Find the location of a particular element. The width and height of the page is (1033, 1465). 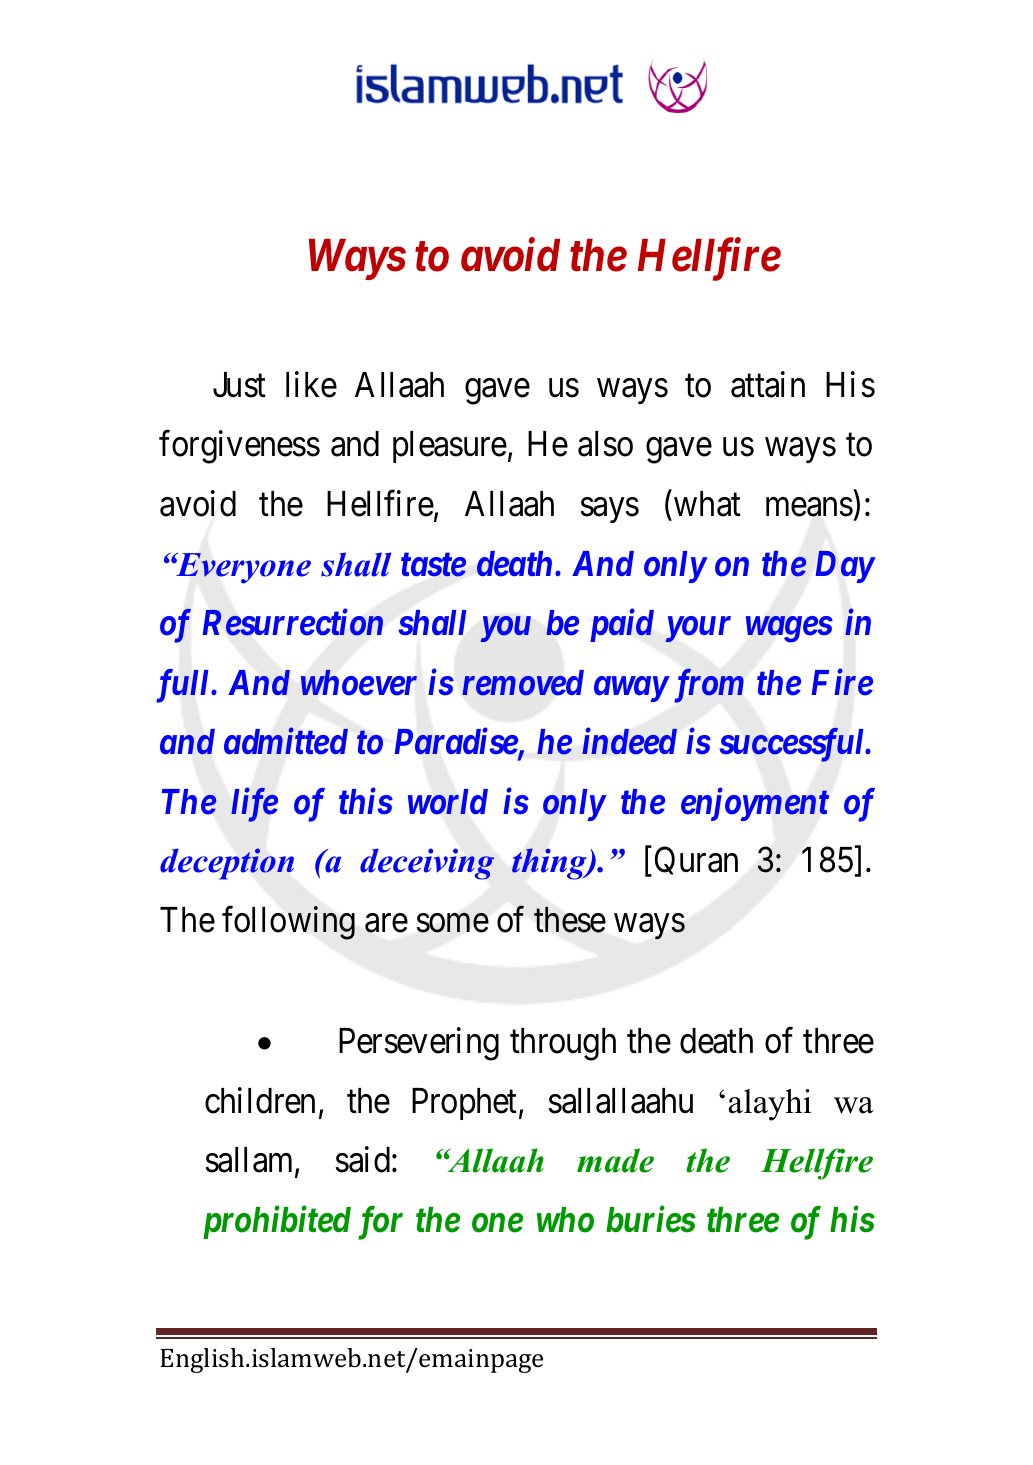

made is located at coordinates (615, 1160).
